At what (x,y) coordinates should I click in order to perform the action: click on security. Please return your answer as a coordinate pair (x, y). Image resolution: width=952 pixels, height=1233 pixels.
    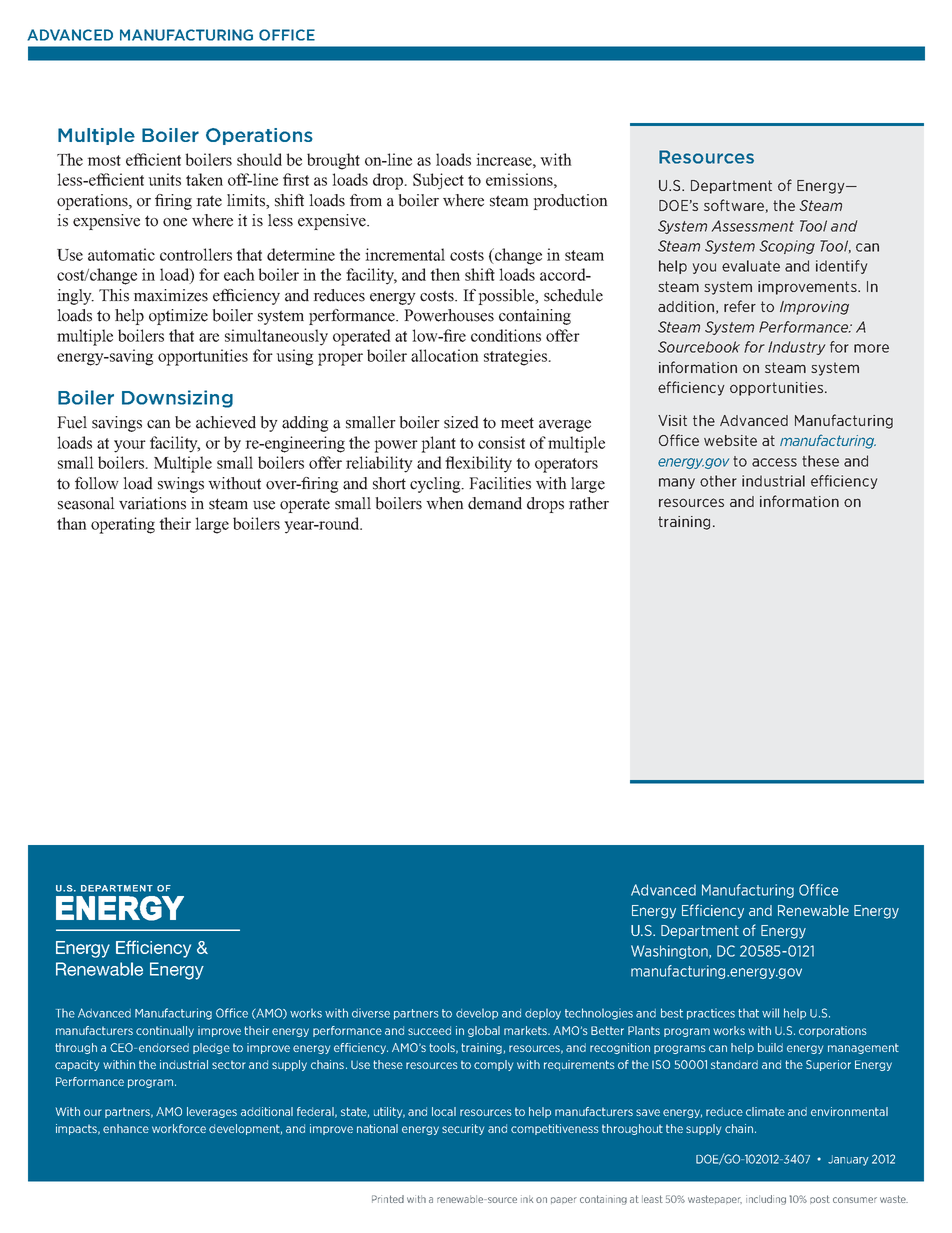
    Looking at the image, I should click on (463, 1129).
